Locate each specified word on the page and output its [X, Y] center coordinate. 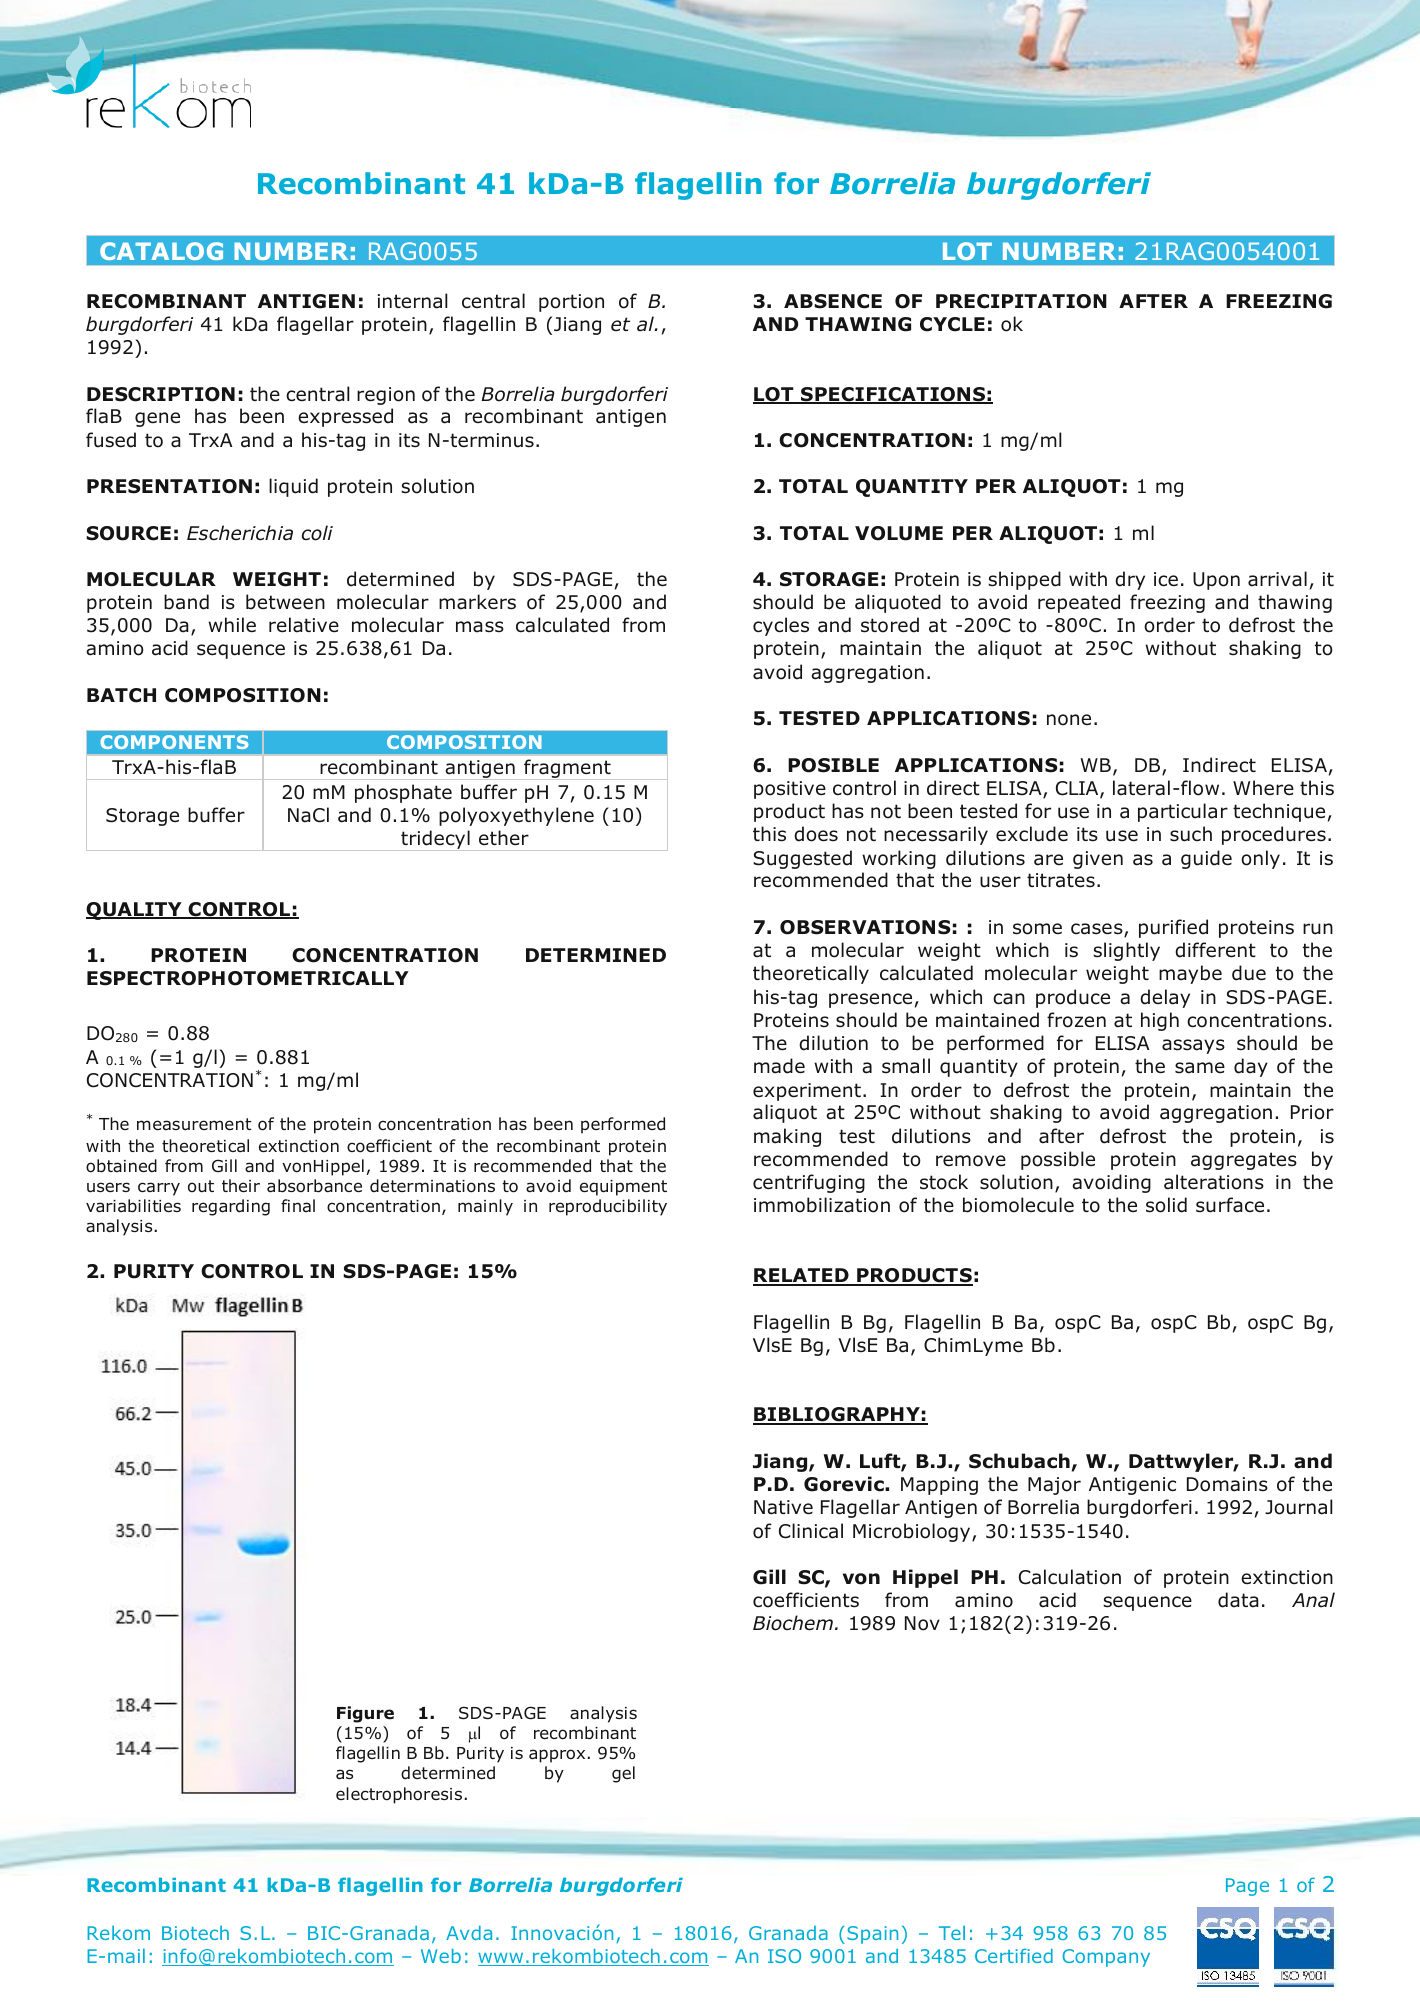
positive [790, 790]
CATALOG [161, 251]
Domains [1227, 1484]
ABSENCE [833, 301]
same [1200, 1068]
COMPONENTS [174, 742]
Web [441, 1956]
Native [783, 1507]
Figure [365, 1714]
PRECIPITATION [1021, 301]
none [1069, 720]
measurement [194, 1124]
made [779, 1066]
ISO [784, 1956]
